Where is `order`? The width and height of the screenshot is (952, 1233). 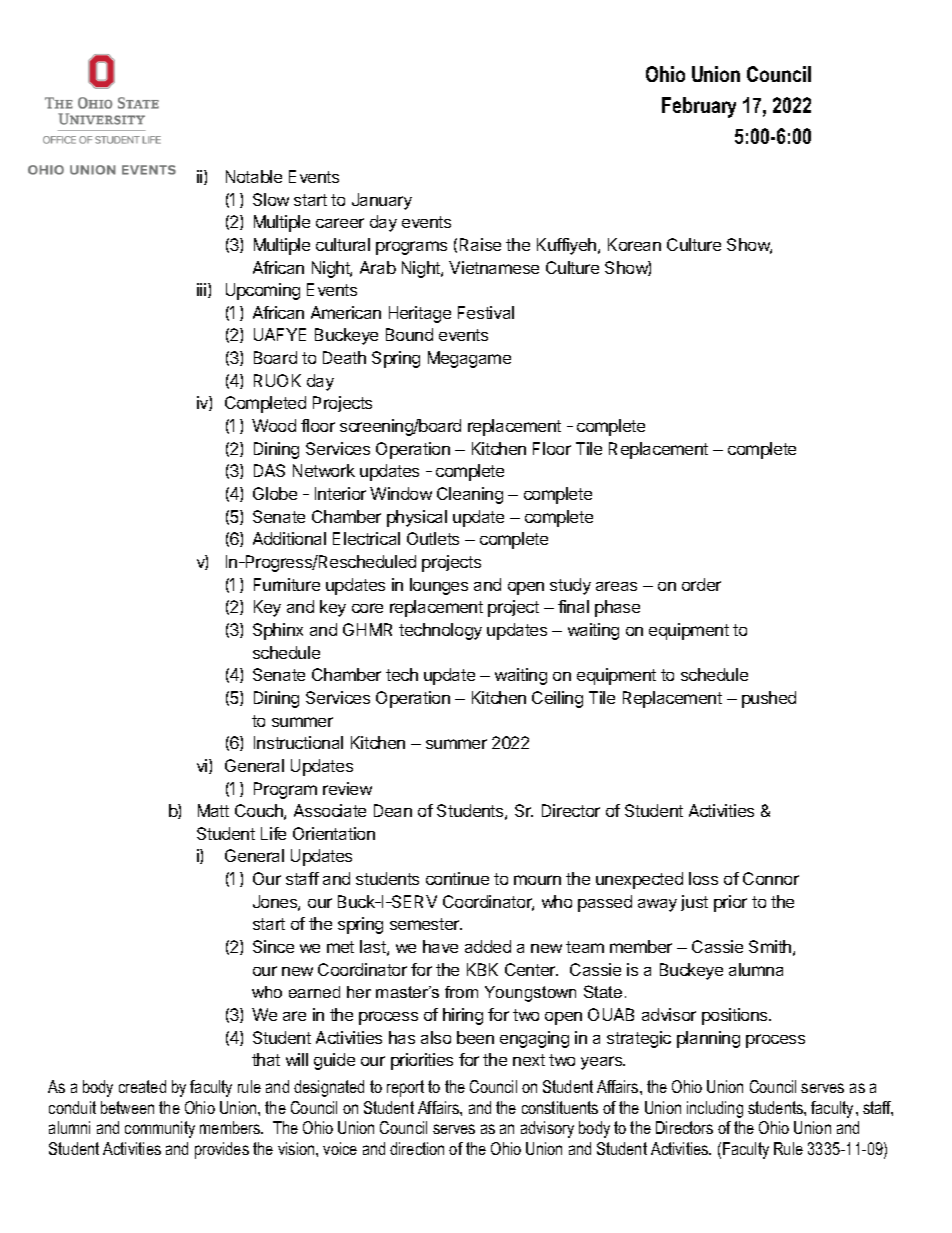 order is located at coordinates (701, 584).
